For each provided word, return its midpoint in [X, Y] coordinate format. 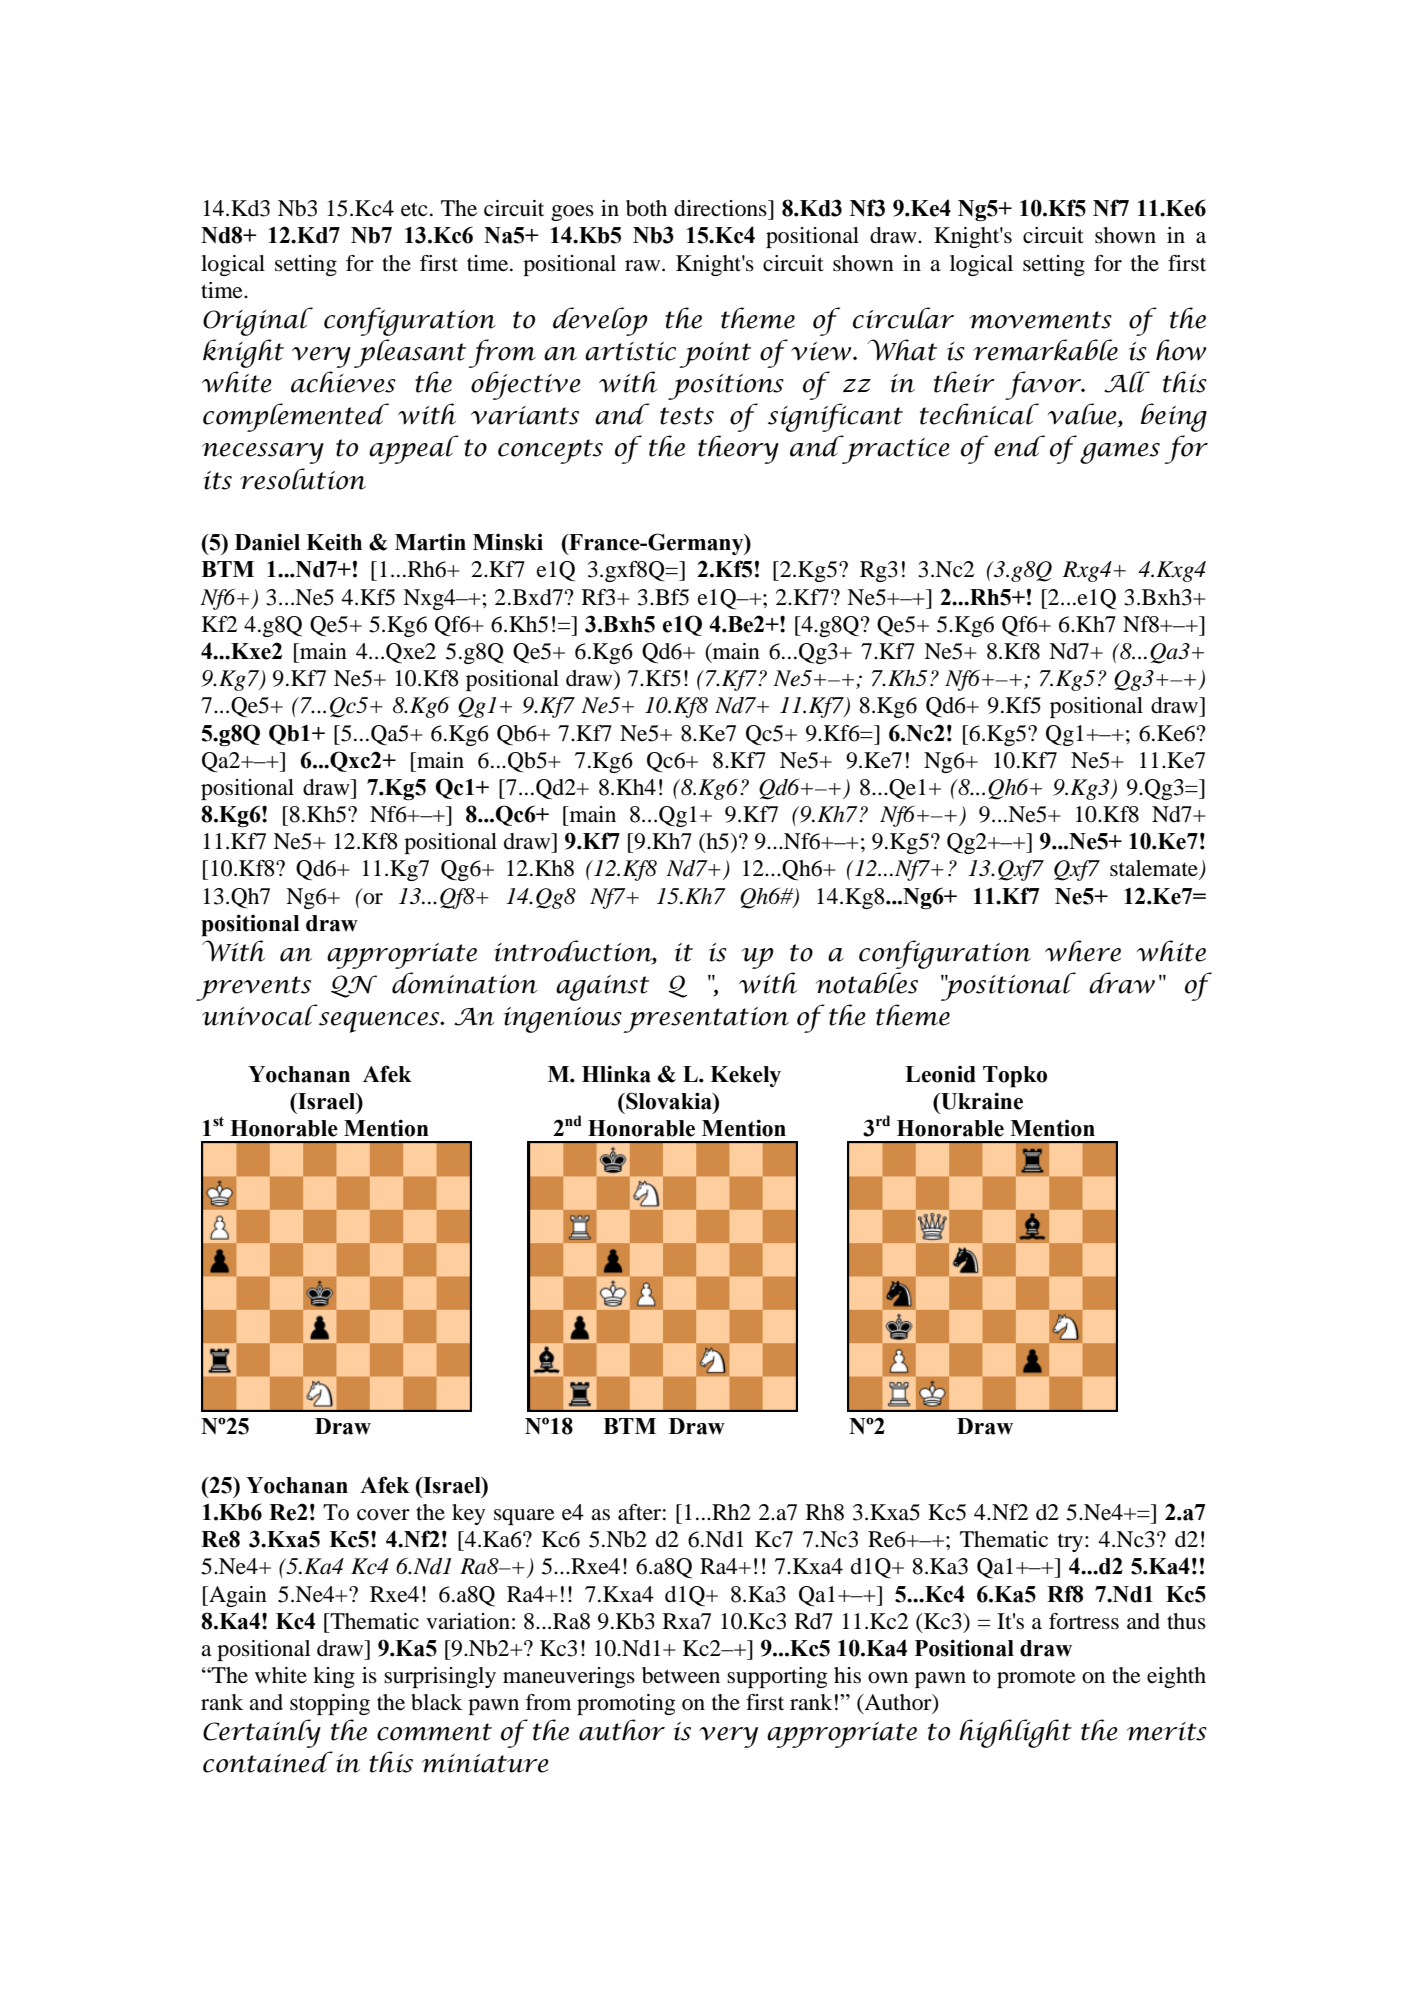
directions [721, 208]
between [681, 1675]
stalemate [1155, 869]
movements [1040, 320]
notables [867, 983]
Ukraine [981, 1101]
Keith [334, 542]
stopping [330, 1704]
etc [414, 209]
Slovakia [669, 1101]
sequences [380, 1022]
